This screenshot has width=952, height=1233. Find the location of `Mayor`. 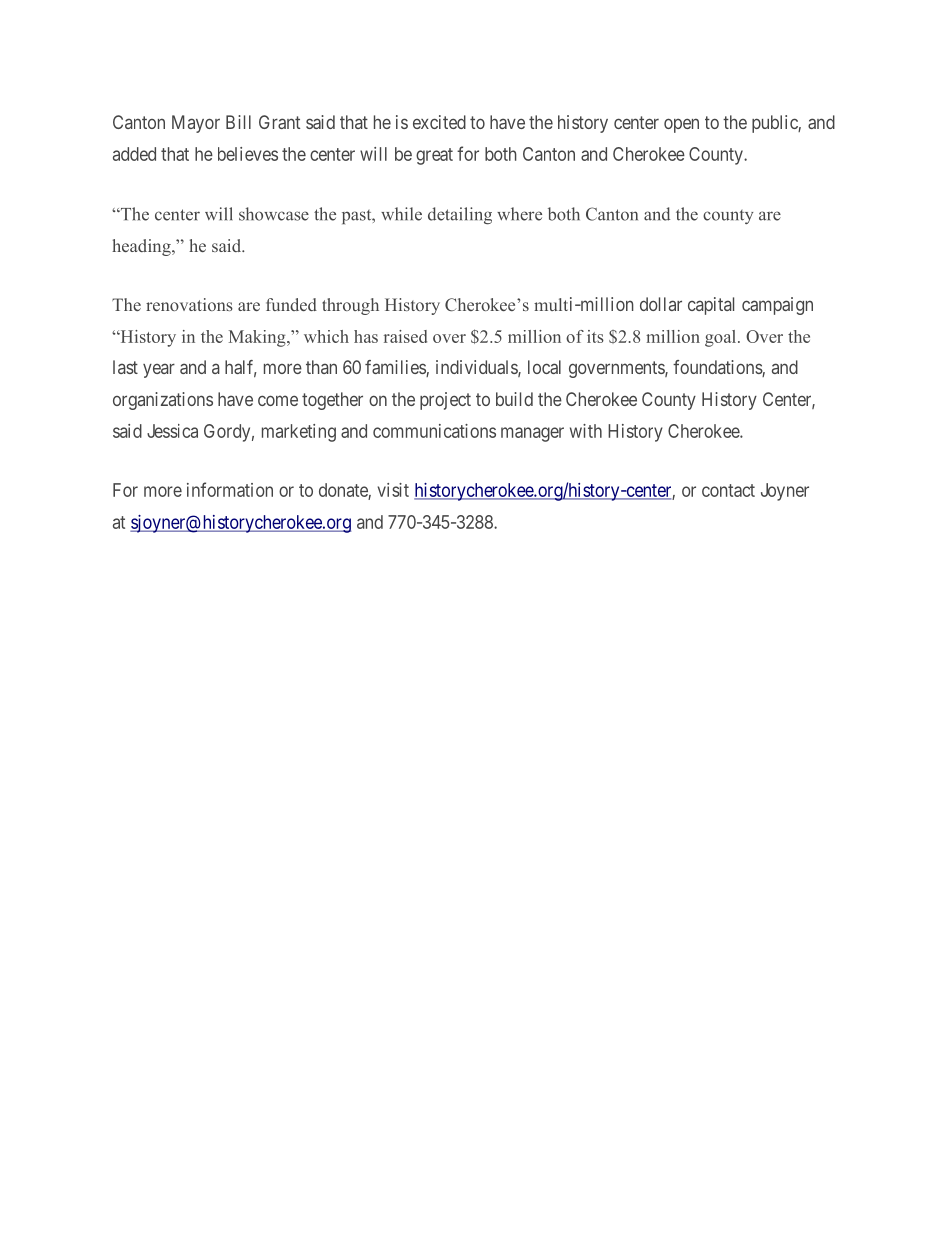

Mayor is located at coordinates (196, 124).
